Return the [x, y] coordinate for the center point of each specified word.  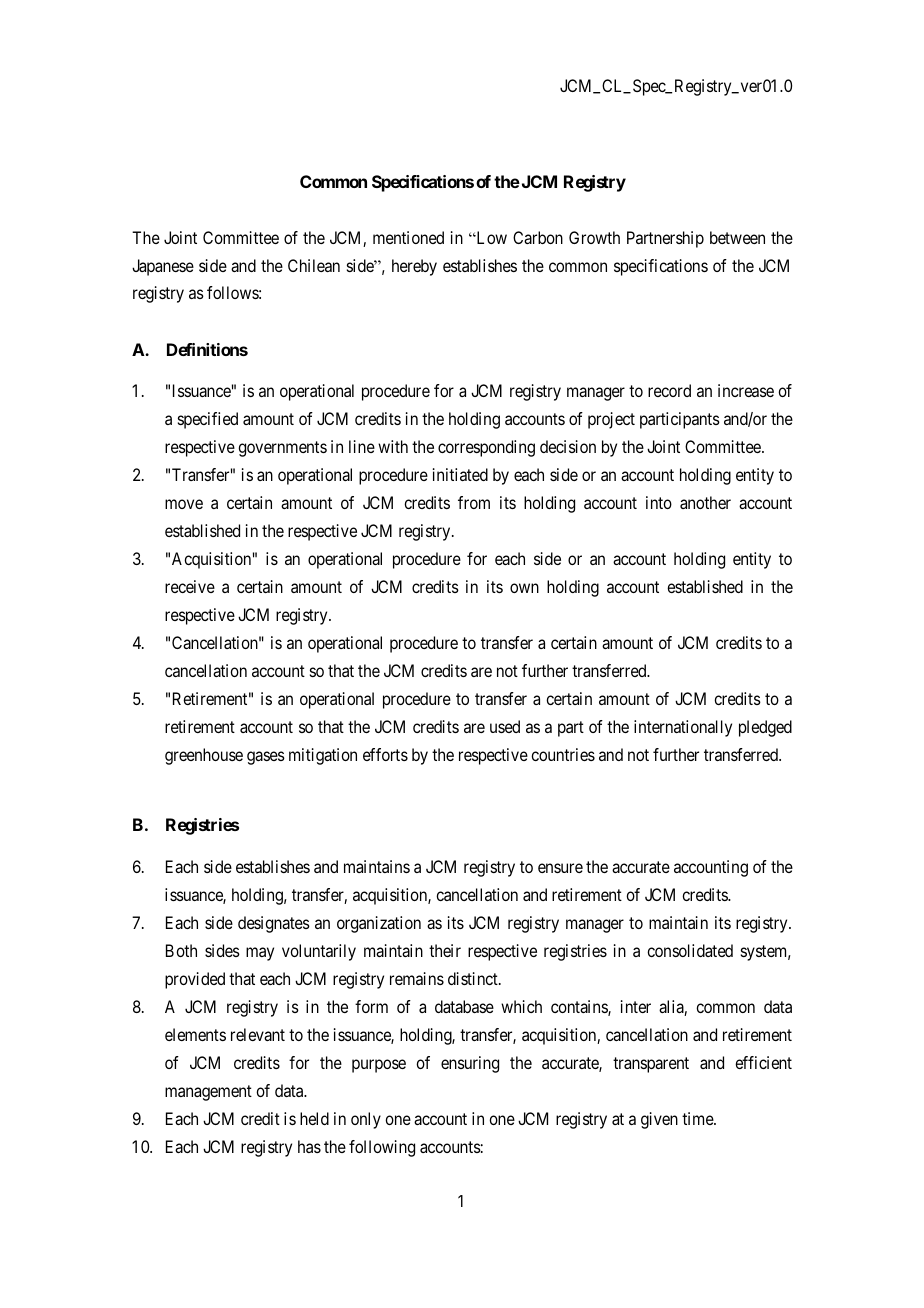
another [705, 502]
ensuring [470, 1064]
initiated [460, 474]
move [184, 504]
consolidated [690, 950]
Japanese [163, 267]
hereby [414, 267]
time [698, 1118]
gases [266, 758]
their [445, 950]
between [737, 237]
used [505, 726]
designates [274, 924]
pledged [765, 728]
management [208, 1093]
